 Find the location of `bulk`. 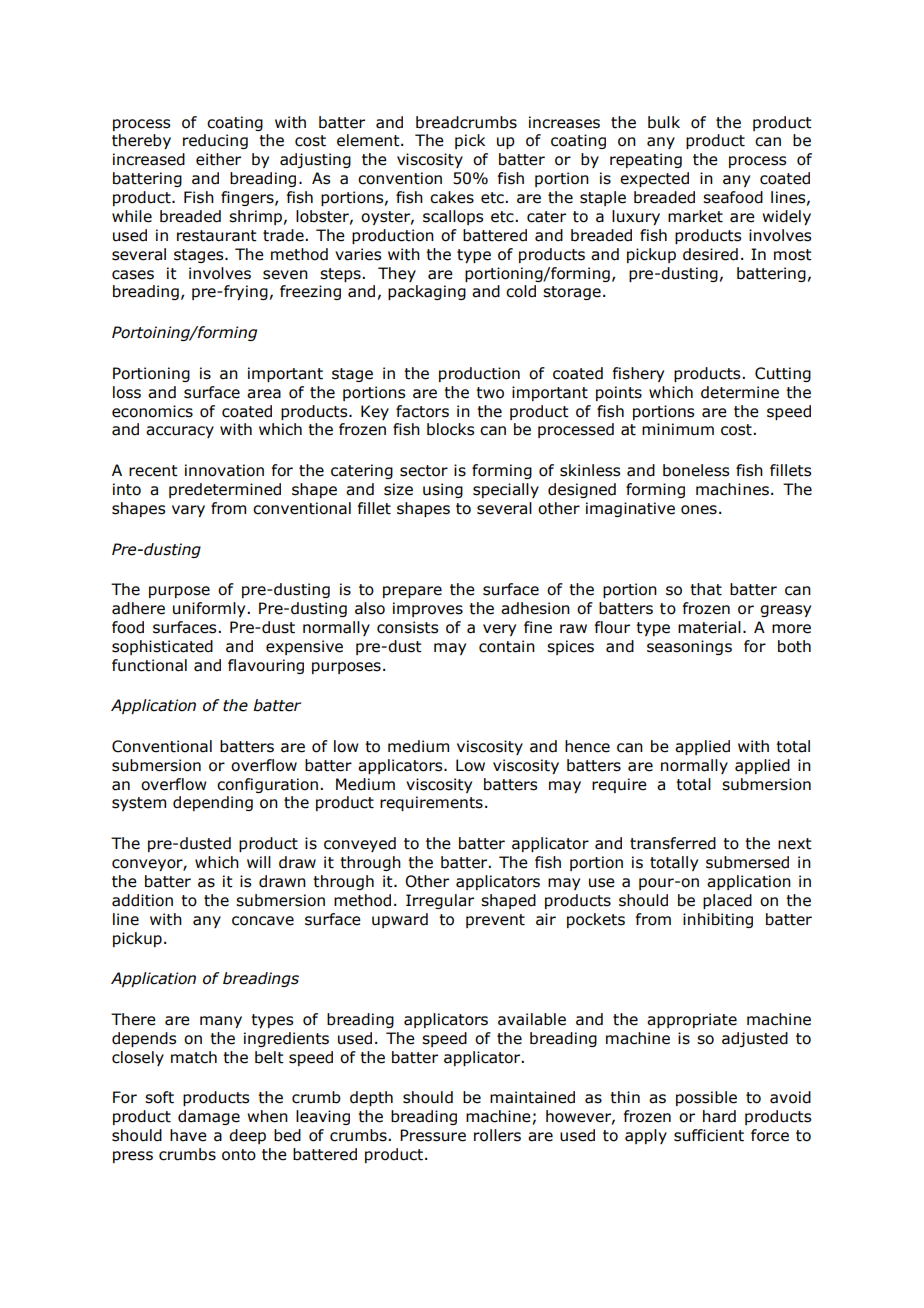

bulk is located at coordinates (664, 122).
